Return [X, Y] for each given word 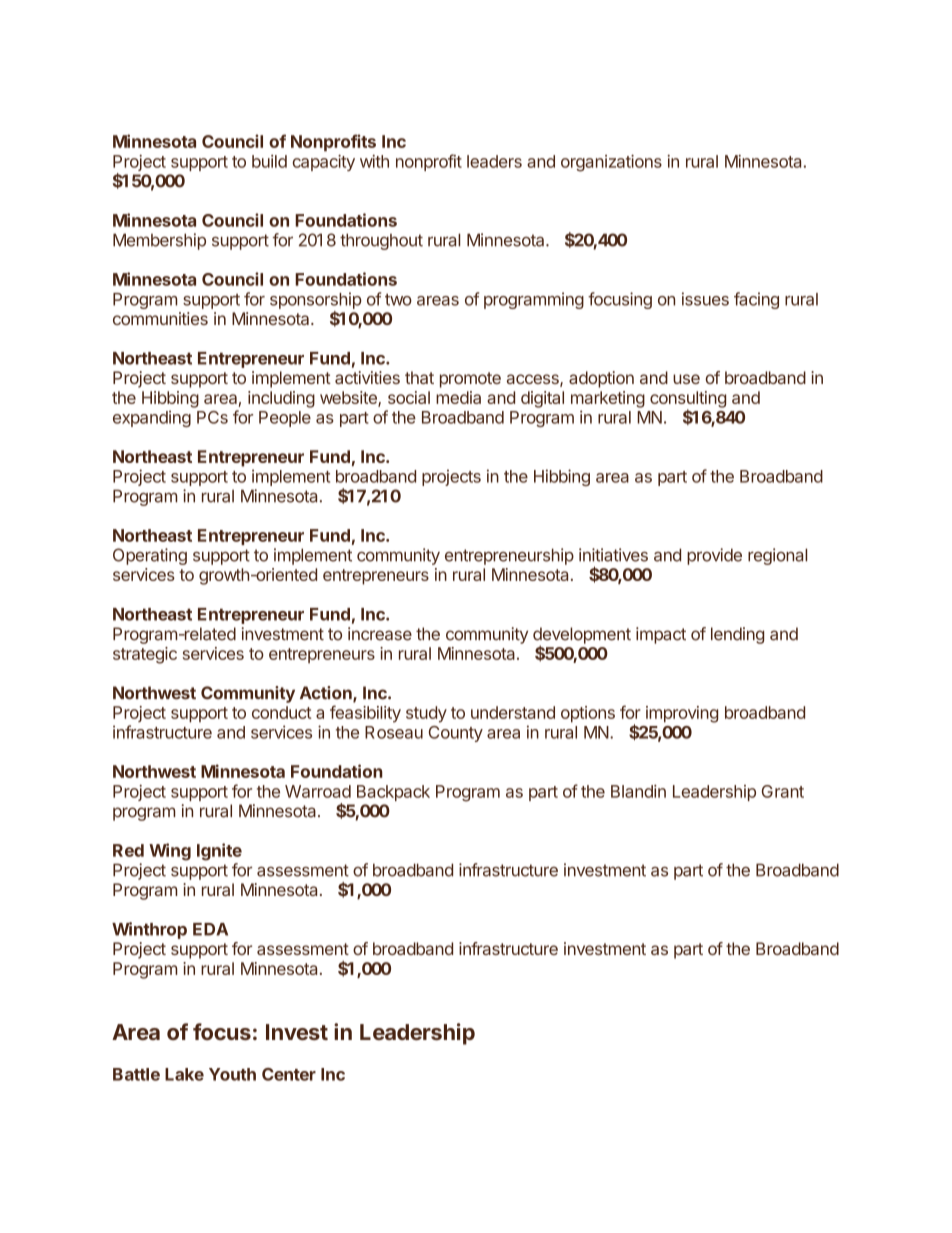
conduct [282, 712]
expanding [152, 418]
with [374, 161]
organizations [611, 163]
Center [289, 1074]
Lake [184, 1074]
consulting [688, 400]
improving [682, 714]
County [456, 734]
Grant [783, 791]
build [269, 161]
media [458, 397]
